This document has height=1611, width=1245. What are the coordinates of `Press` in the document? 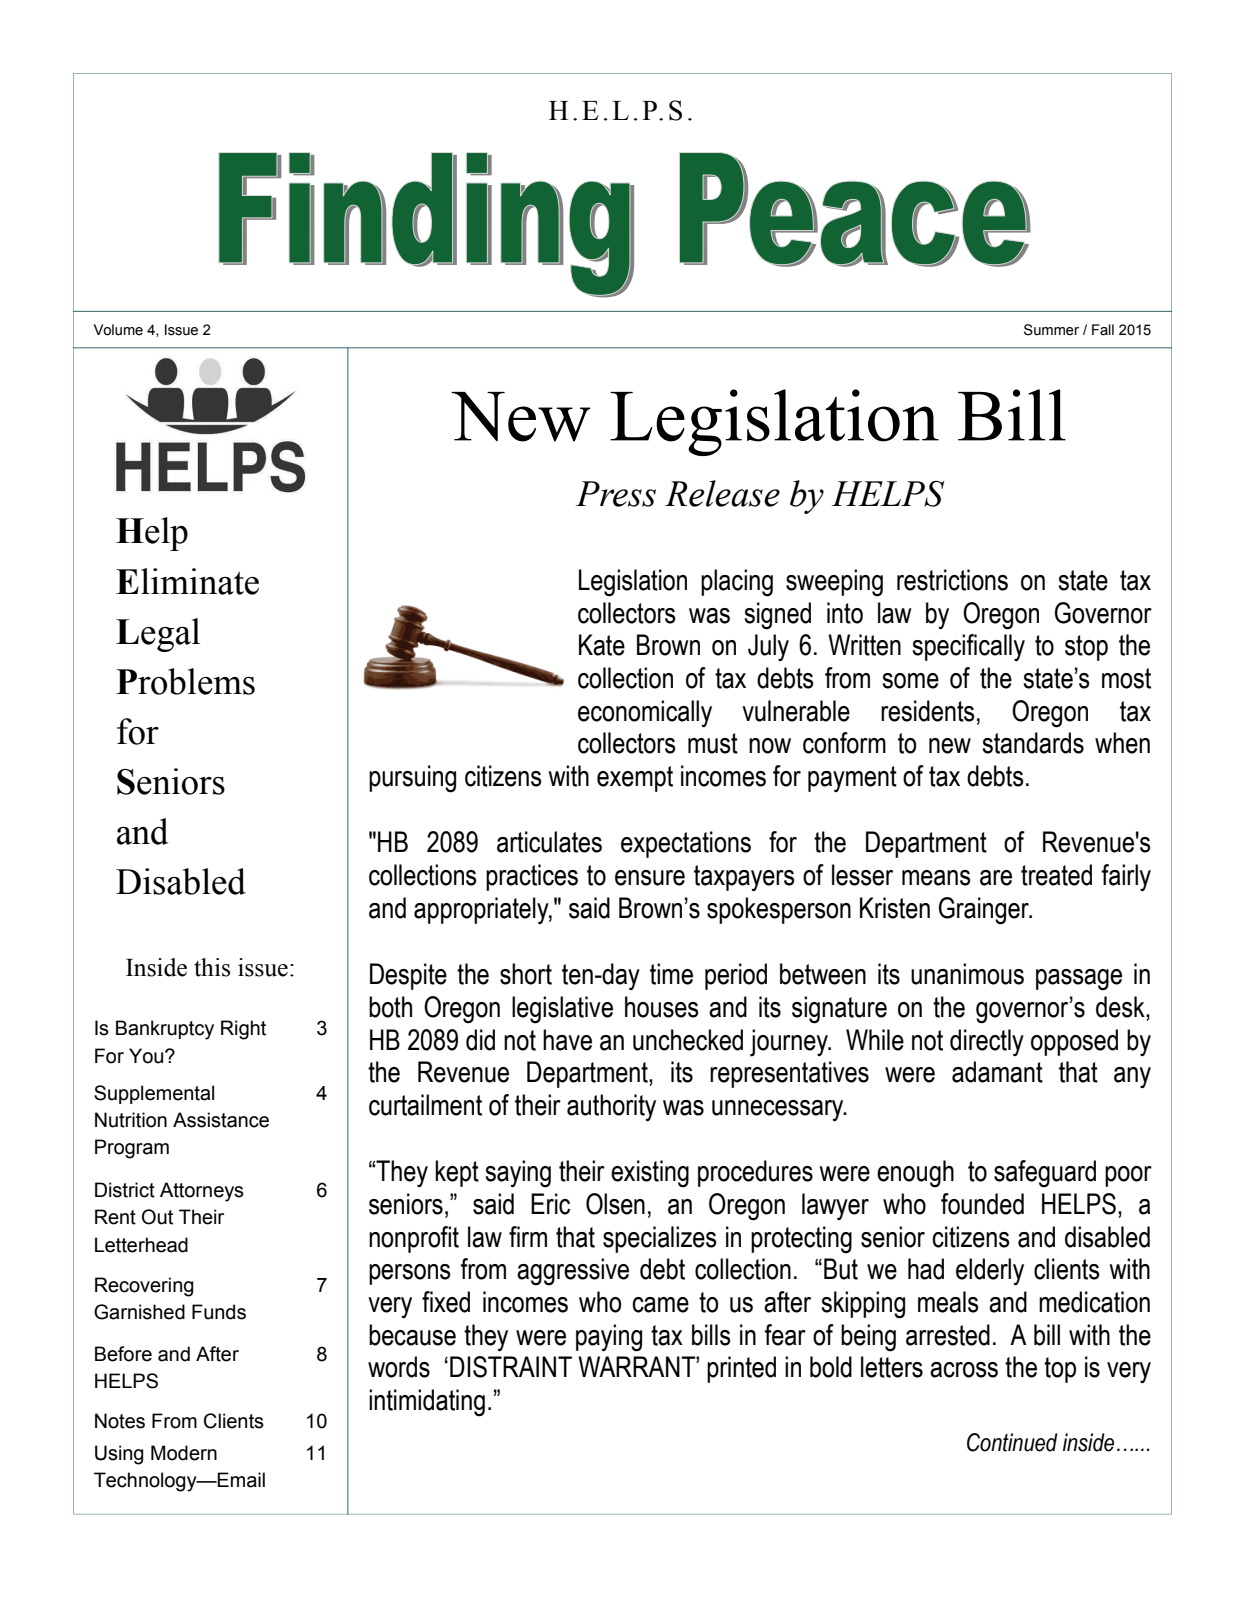 It's located at (616, 494).
